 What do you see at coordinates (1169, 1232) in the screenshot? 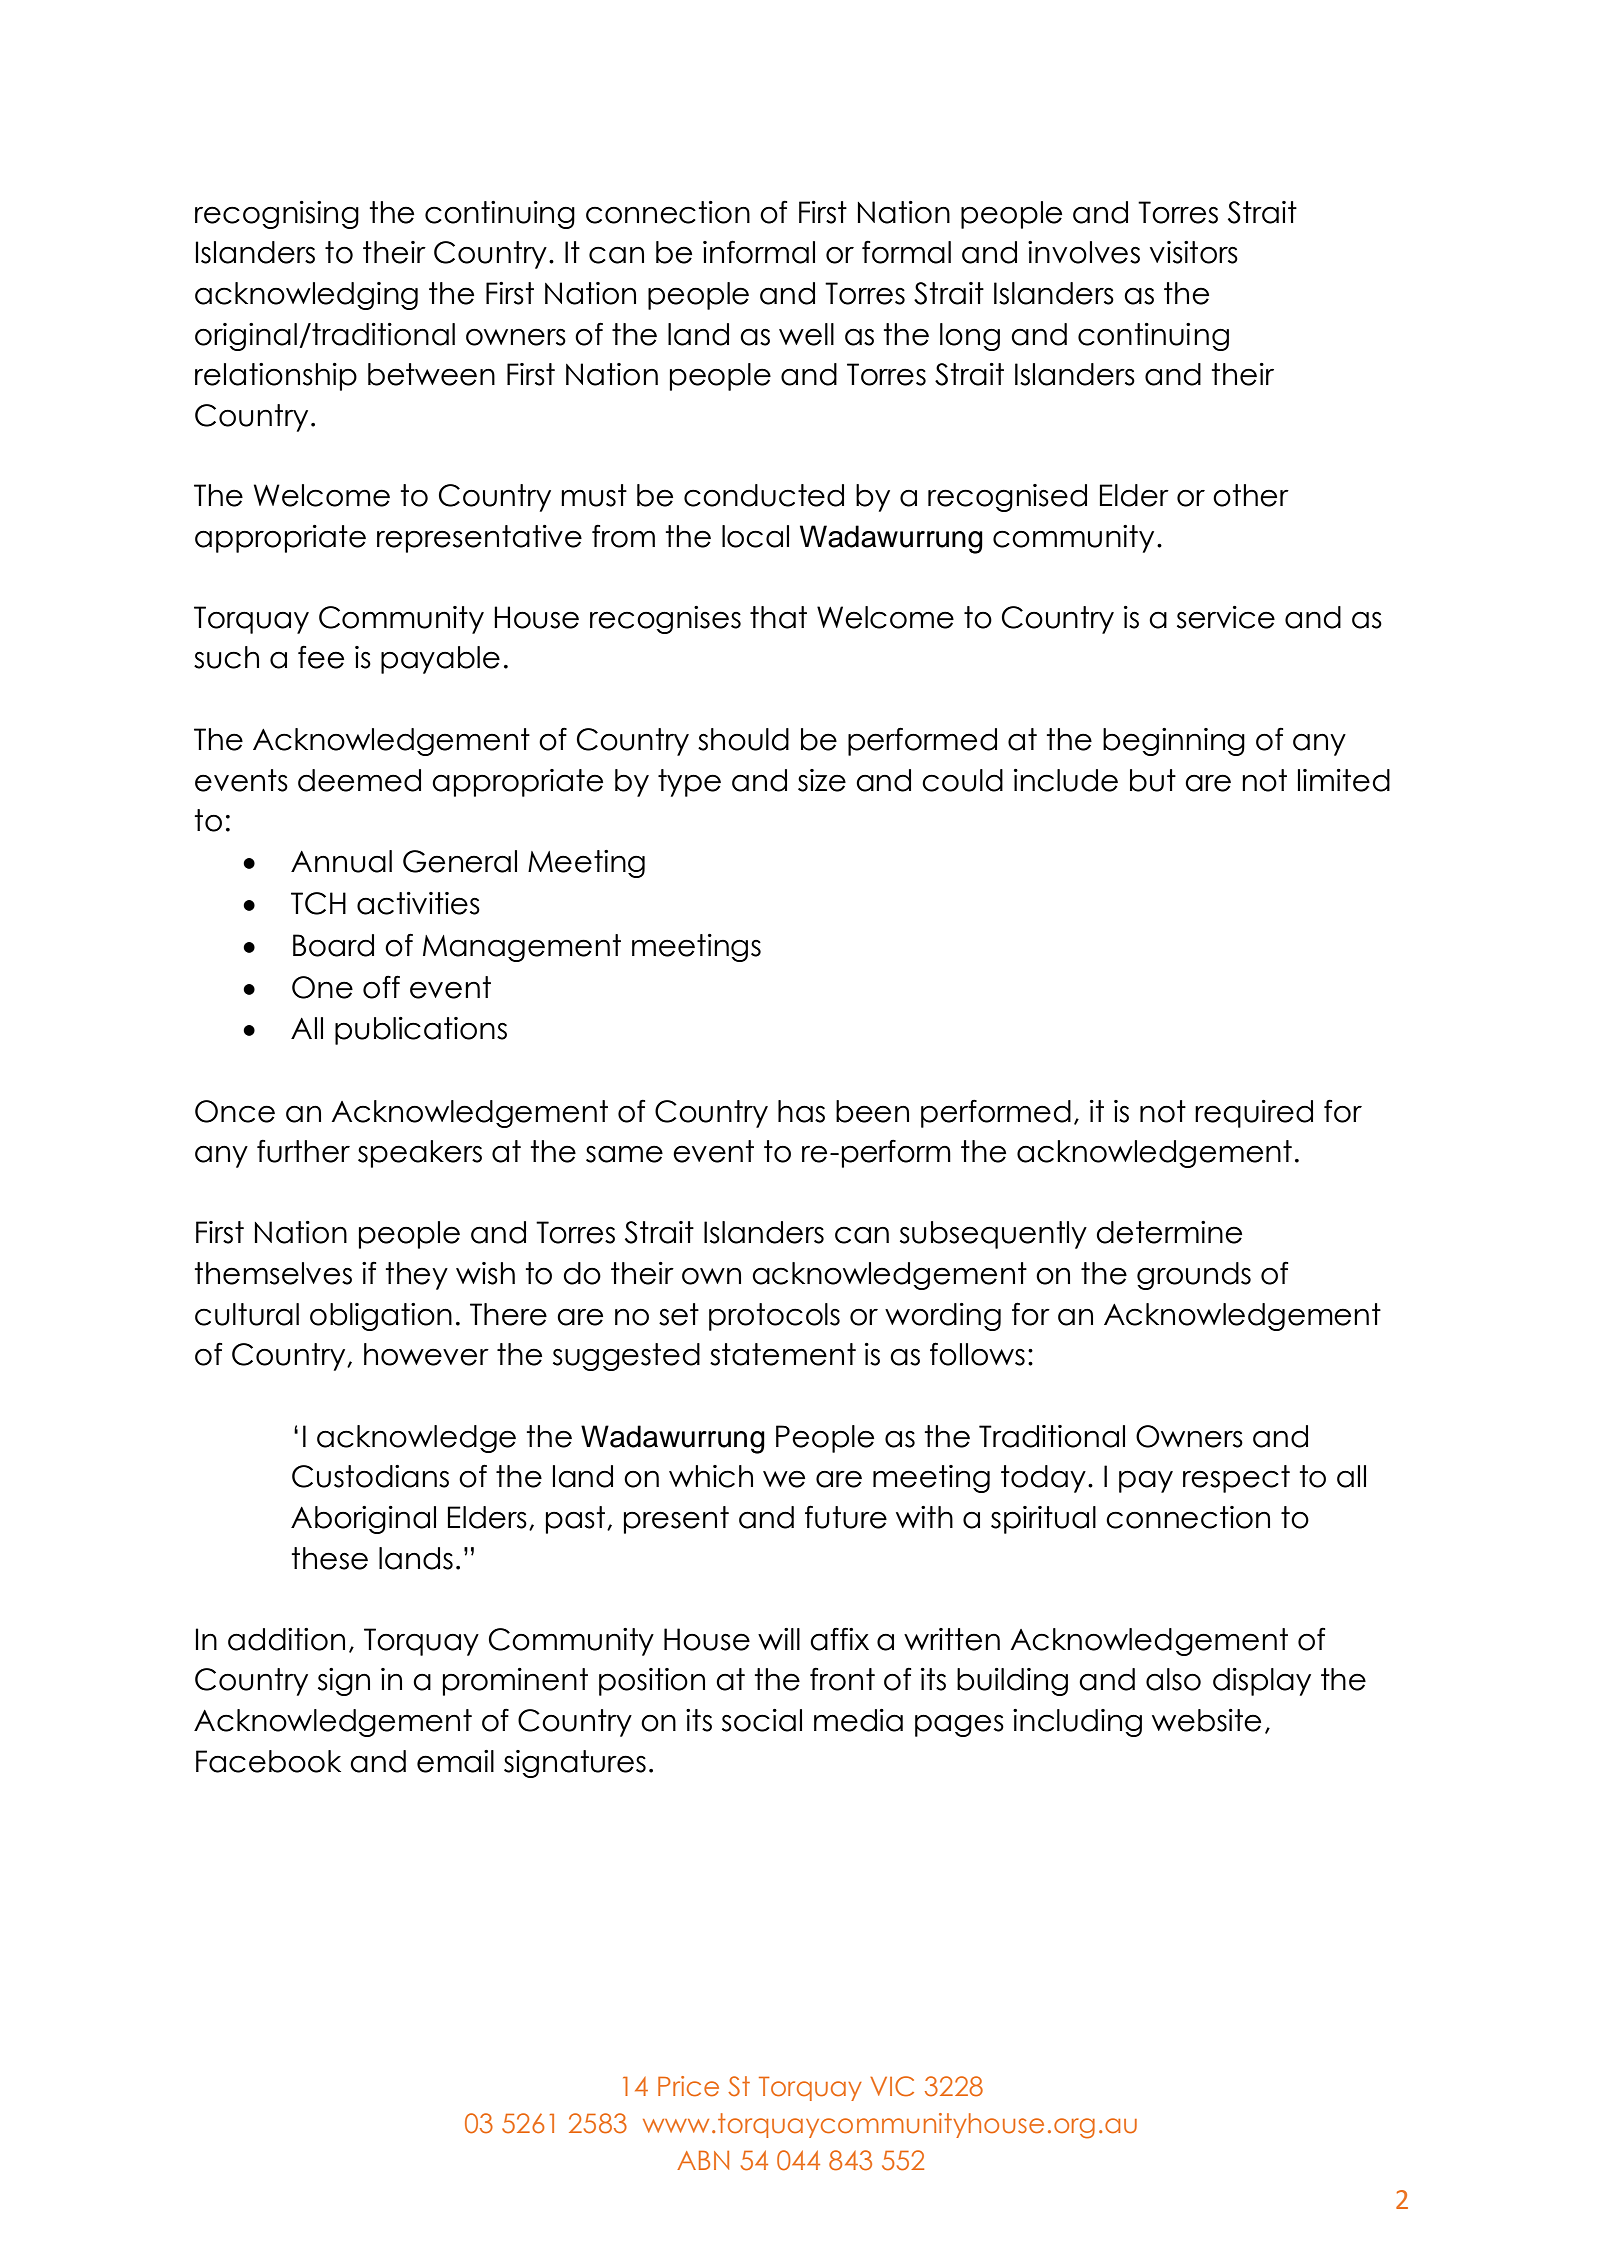
I see `determine` at bounding box center [1169, 1232].
